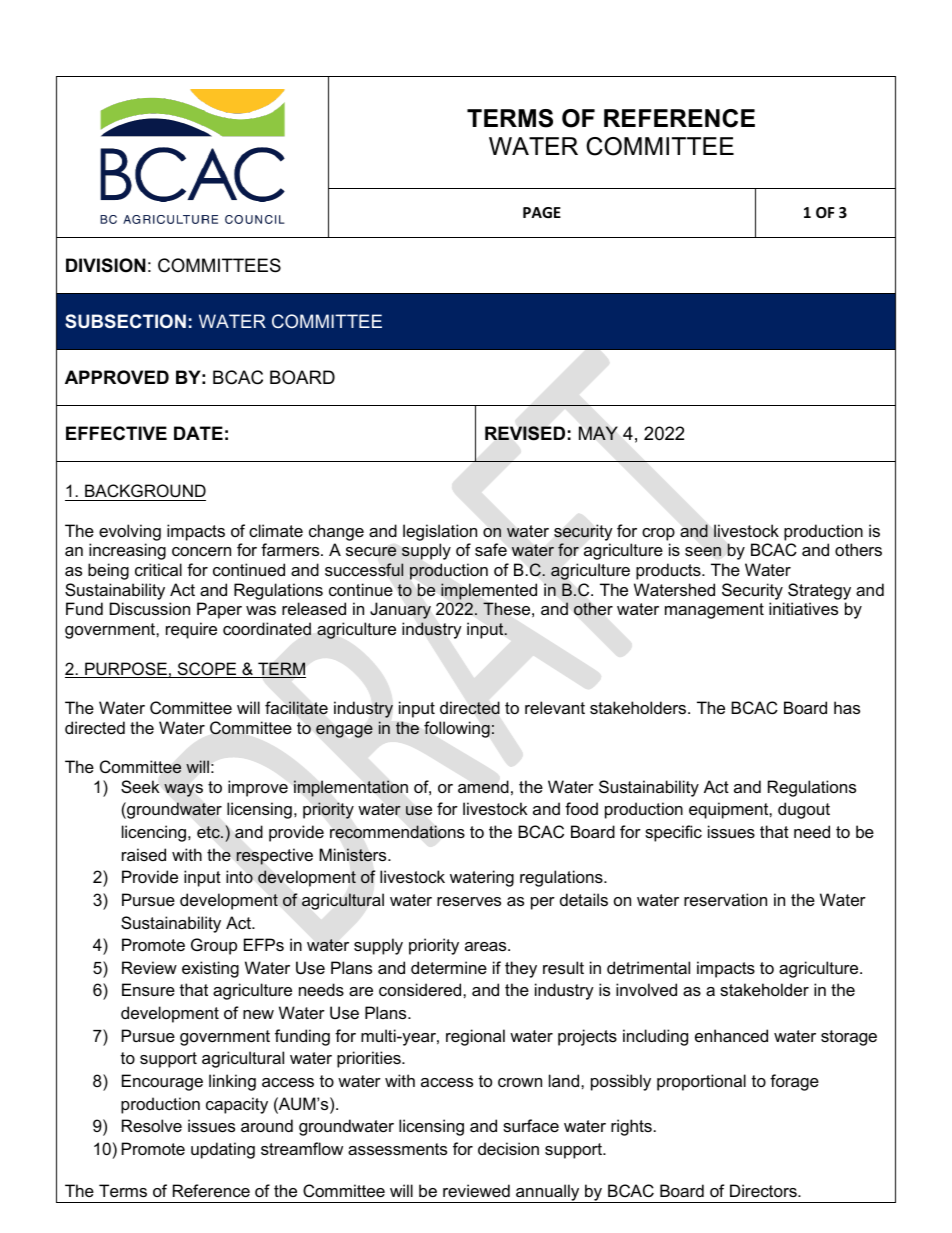 Image resolution: width=952 pixels, height=1233 pixels. I want to click on MAY, so click(598, 433).
